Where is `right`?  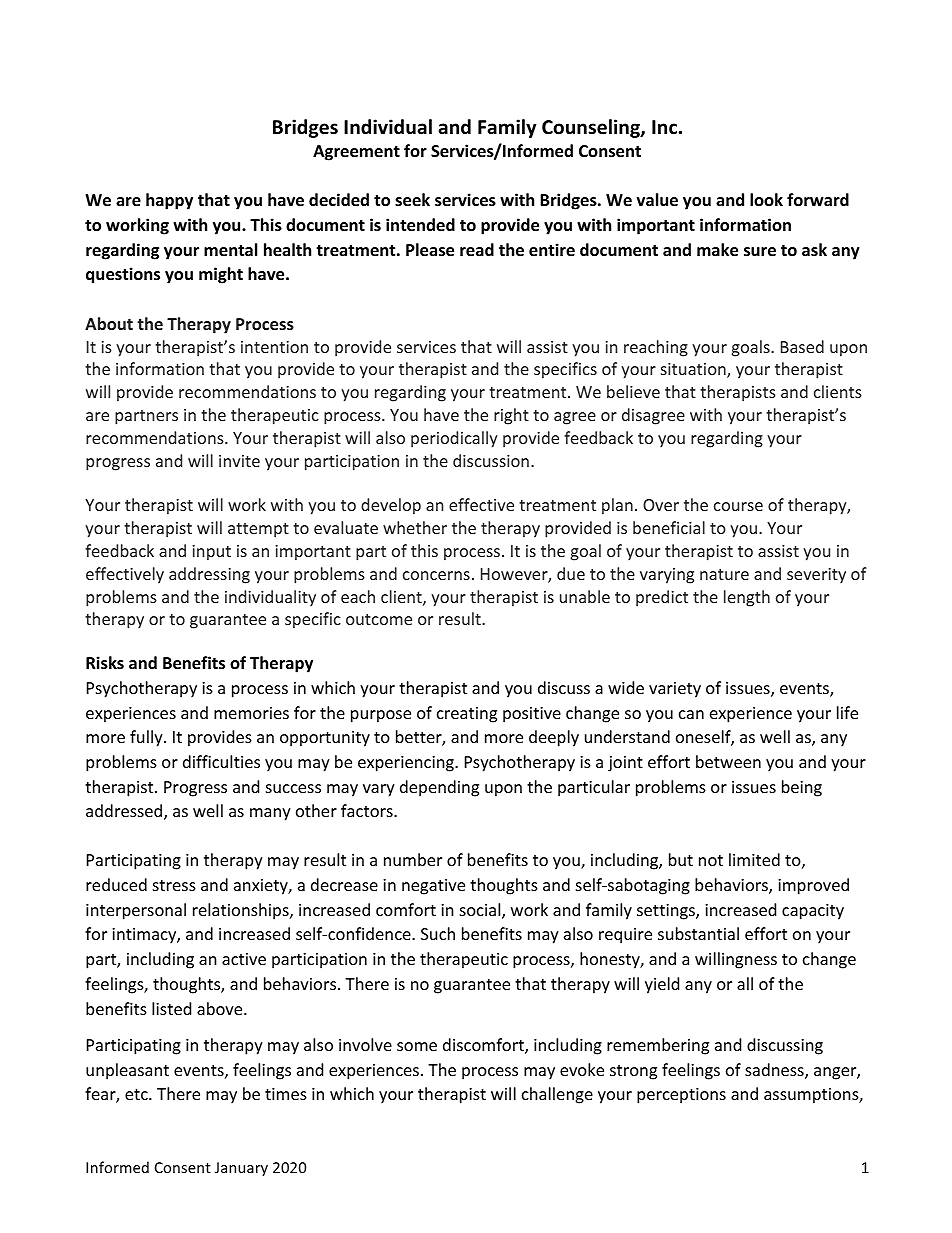
right is located at coordinates (511, 416).
